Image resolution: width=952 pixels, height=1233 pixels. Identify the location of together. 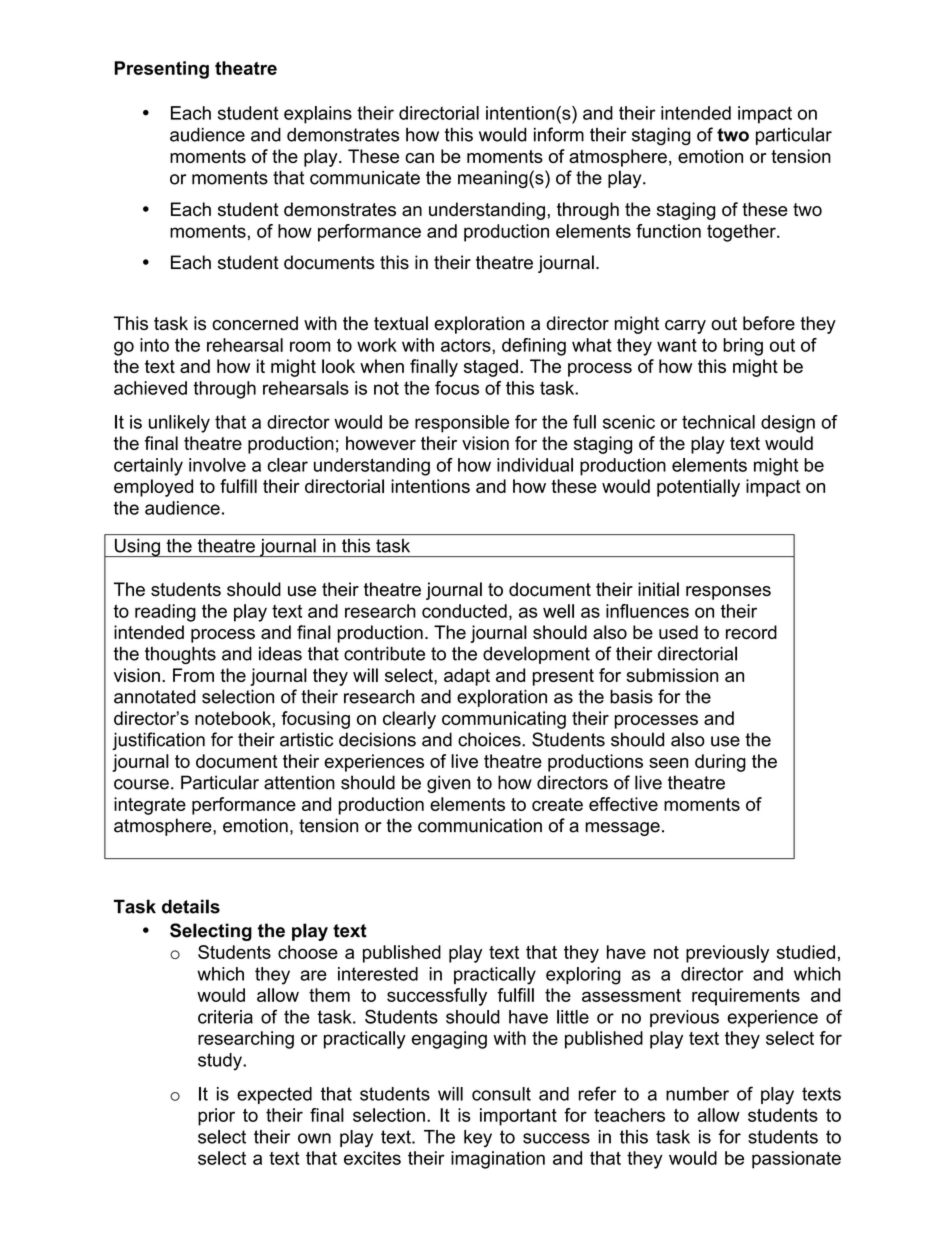
(742, 233).
